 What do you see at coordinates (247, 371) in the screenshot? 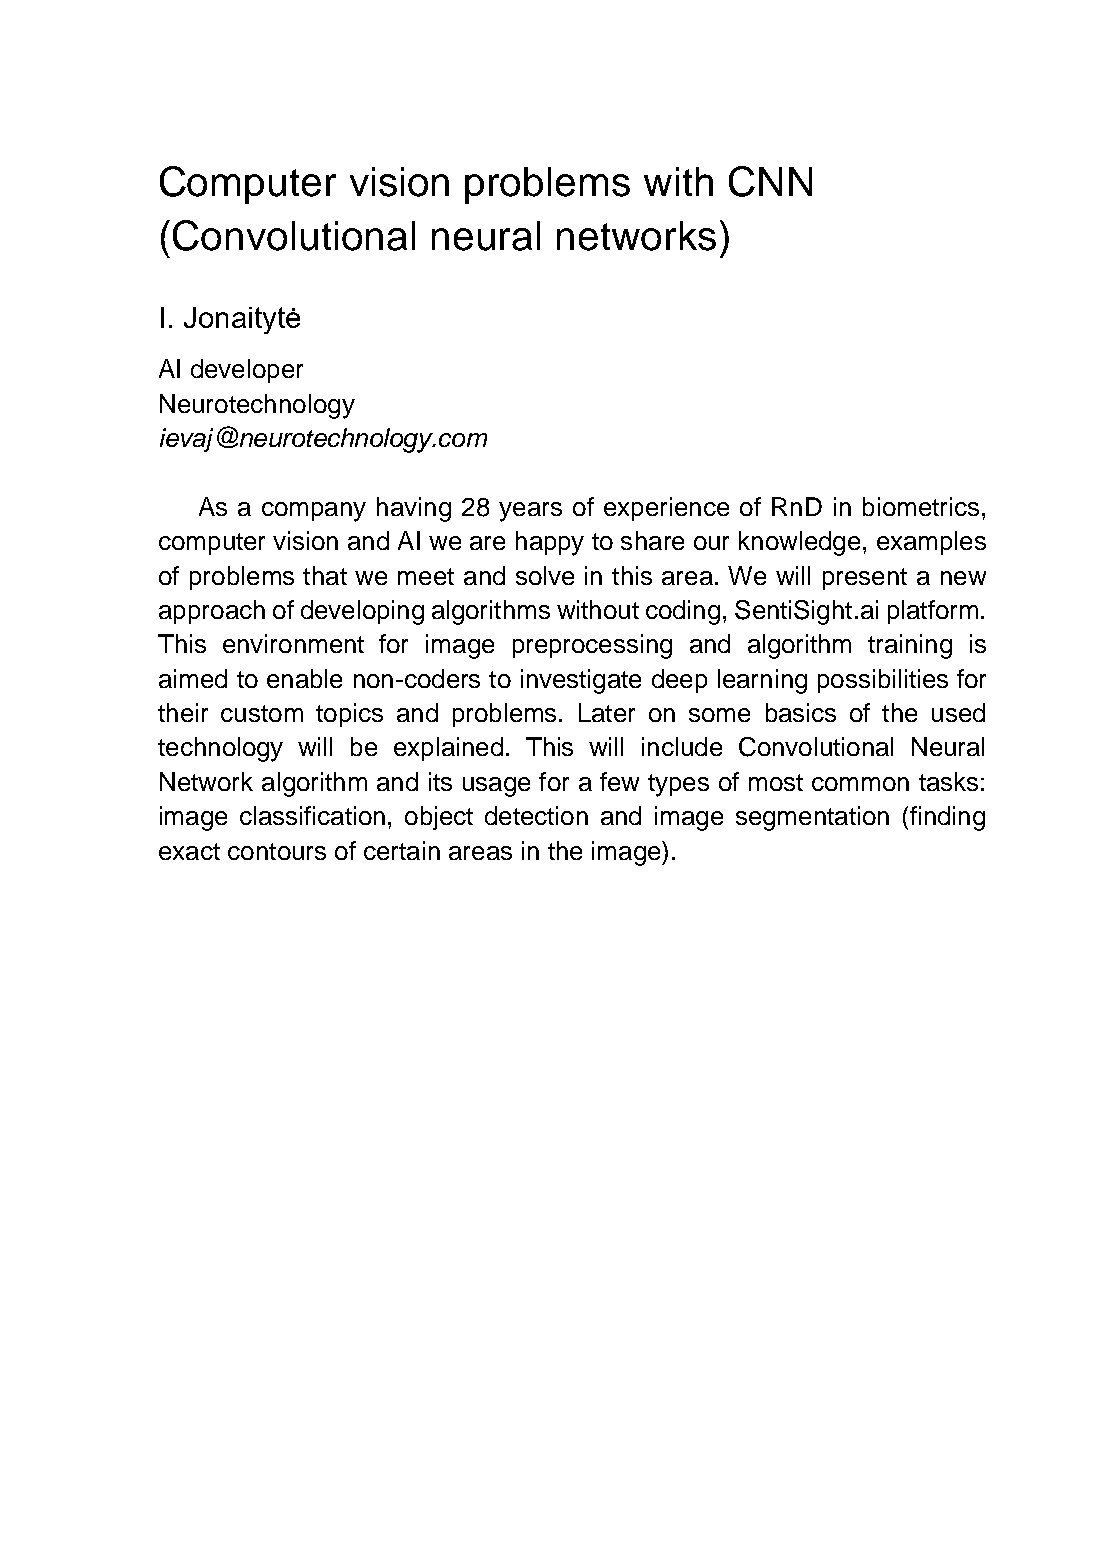
I see `developer` at bounding box center [247, 371].
